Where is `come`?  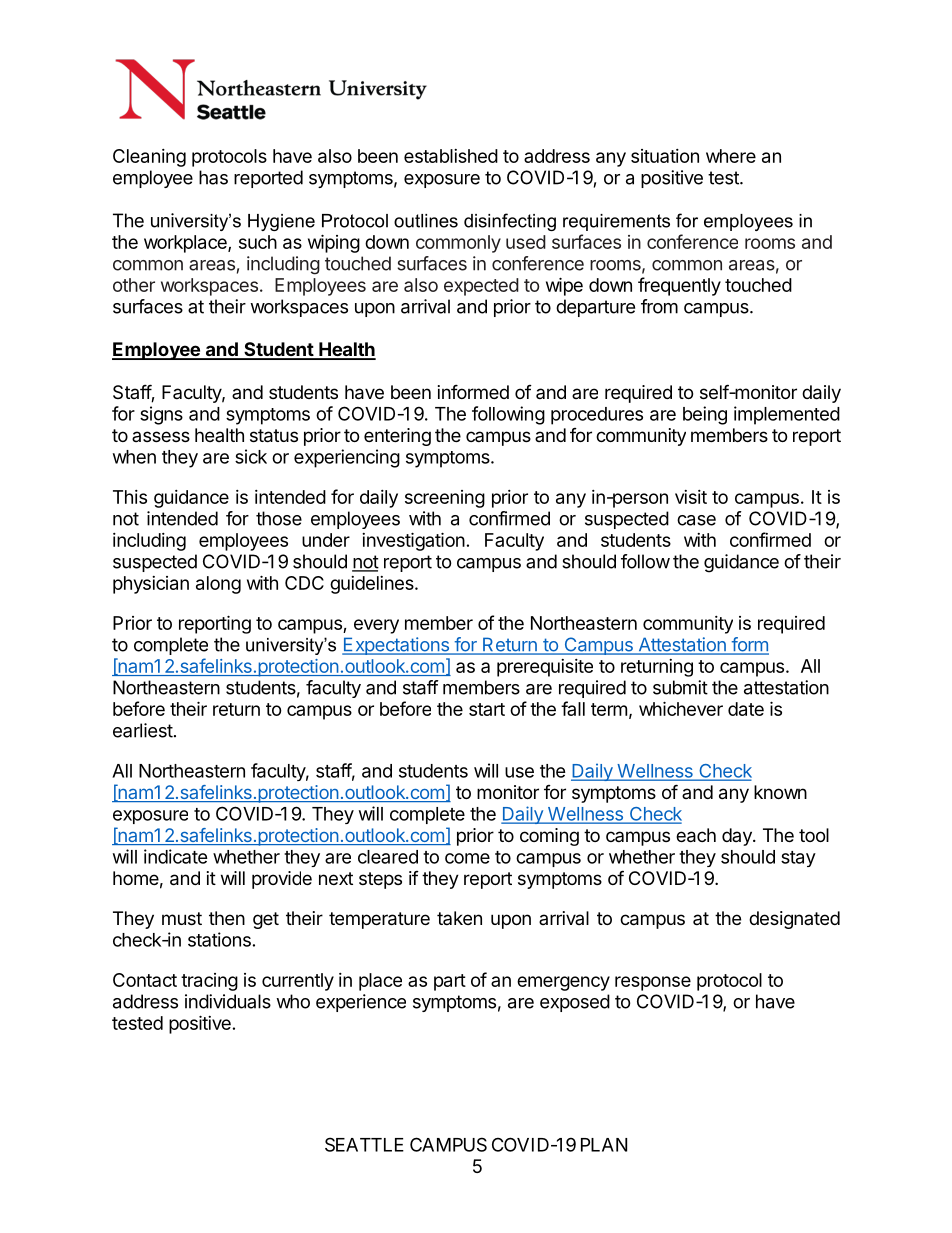 come is located at coordinates (467, 858).
